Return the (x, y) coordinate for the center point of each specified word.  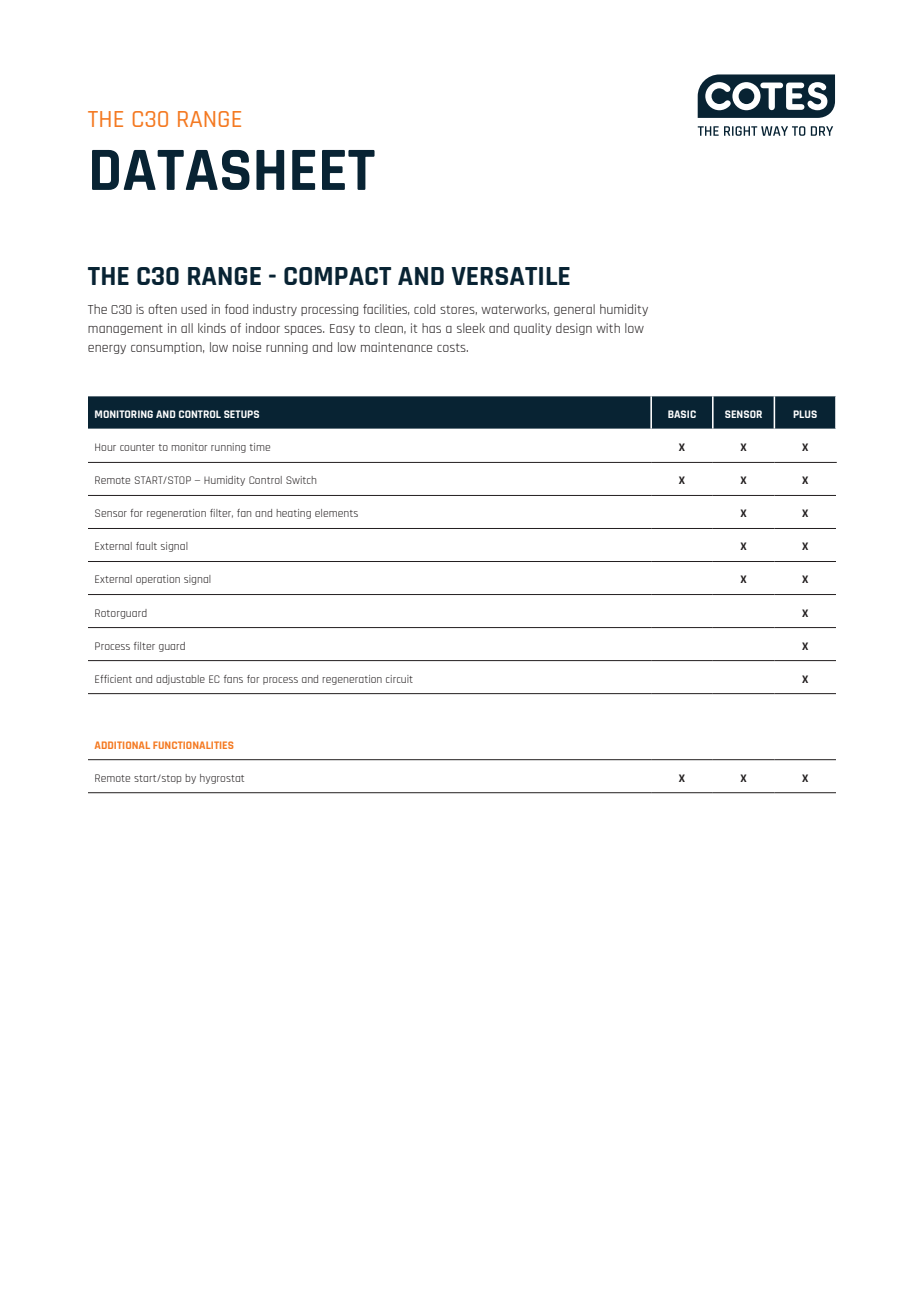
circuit (399, 679)
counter (137, 447)
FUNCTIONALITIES (193, 745)
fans (233, 679)
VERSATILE (510, 276)
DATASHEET (233, 170)
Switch (301, 480)
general (574, 310)
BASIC (682, 414)
